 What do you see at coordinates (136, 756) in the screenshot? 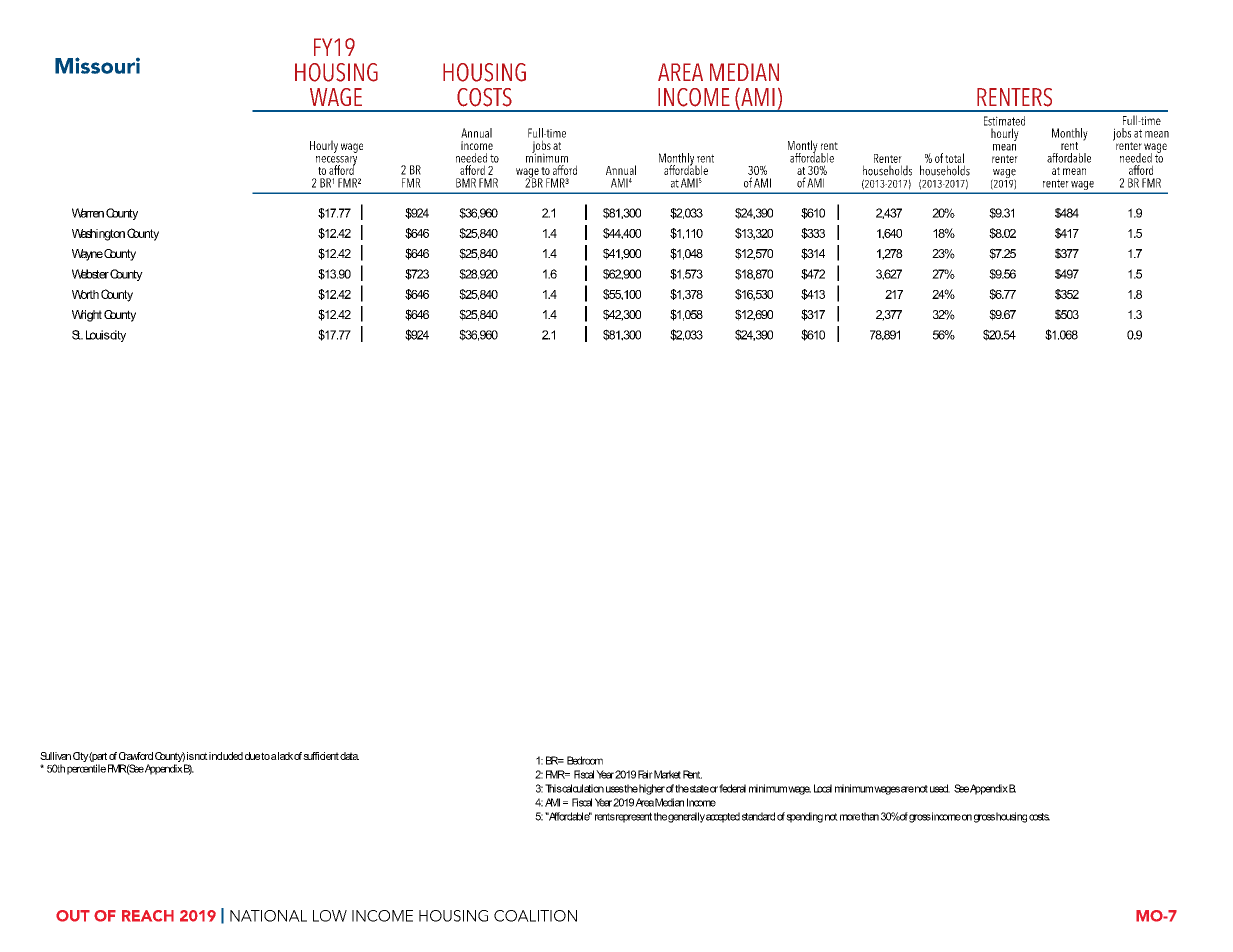
I see `Crawford` at bounding box center [136, 756].
